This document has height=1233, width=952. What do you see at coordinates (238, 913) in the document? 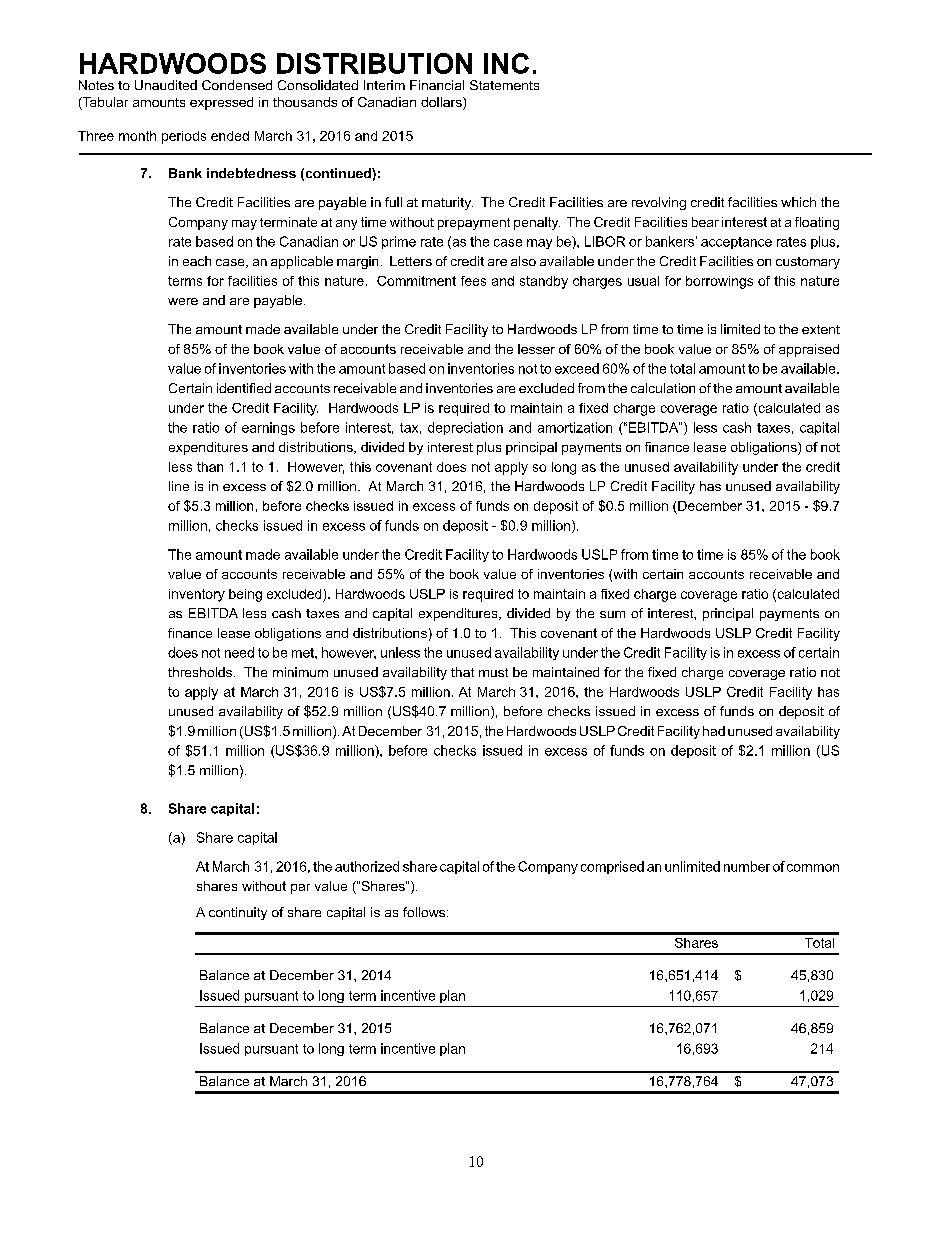
I see `continuity` at bounding box center [238, 913].
